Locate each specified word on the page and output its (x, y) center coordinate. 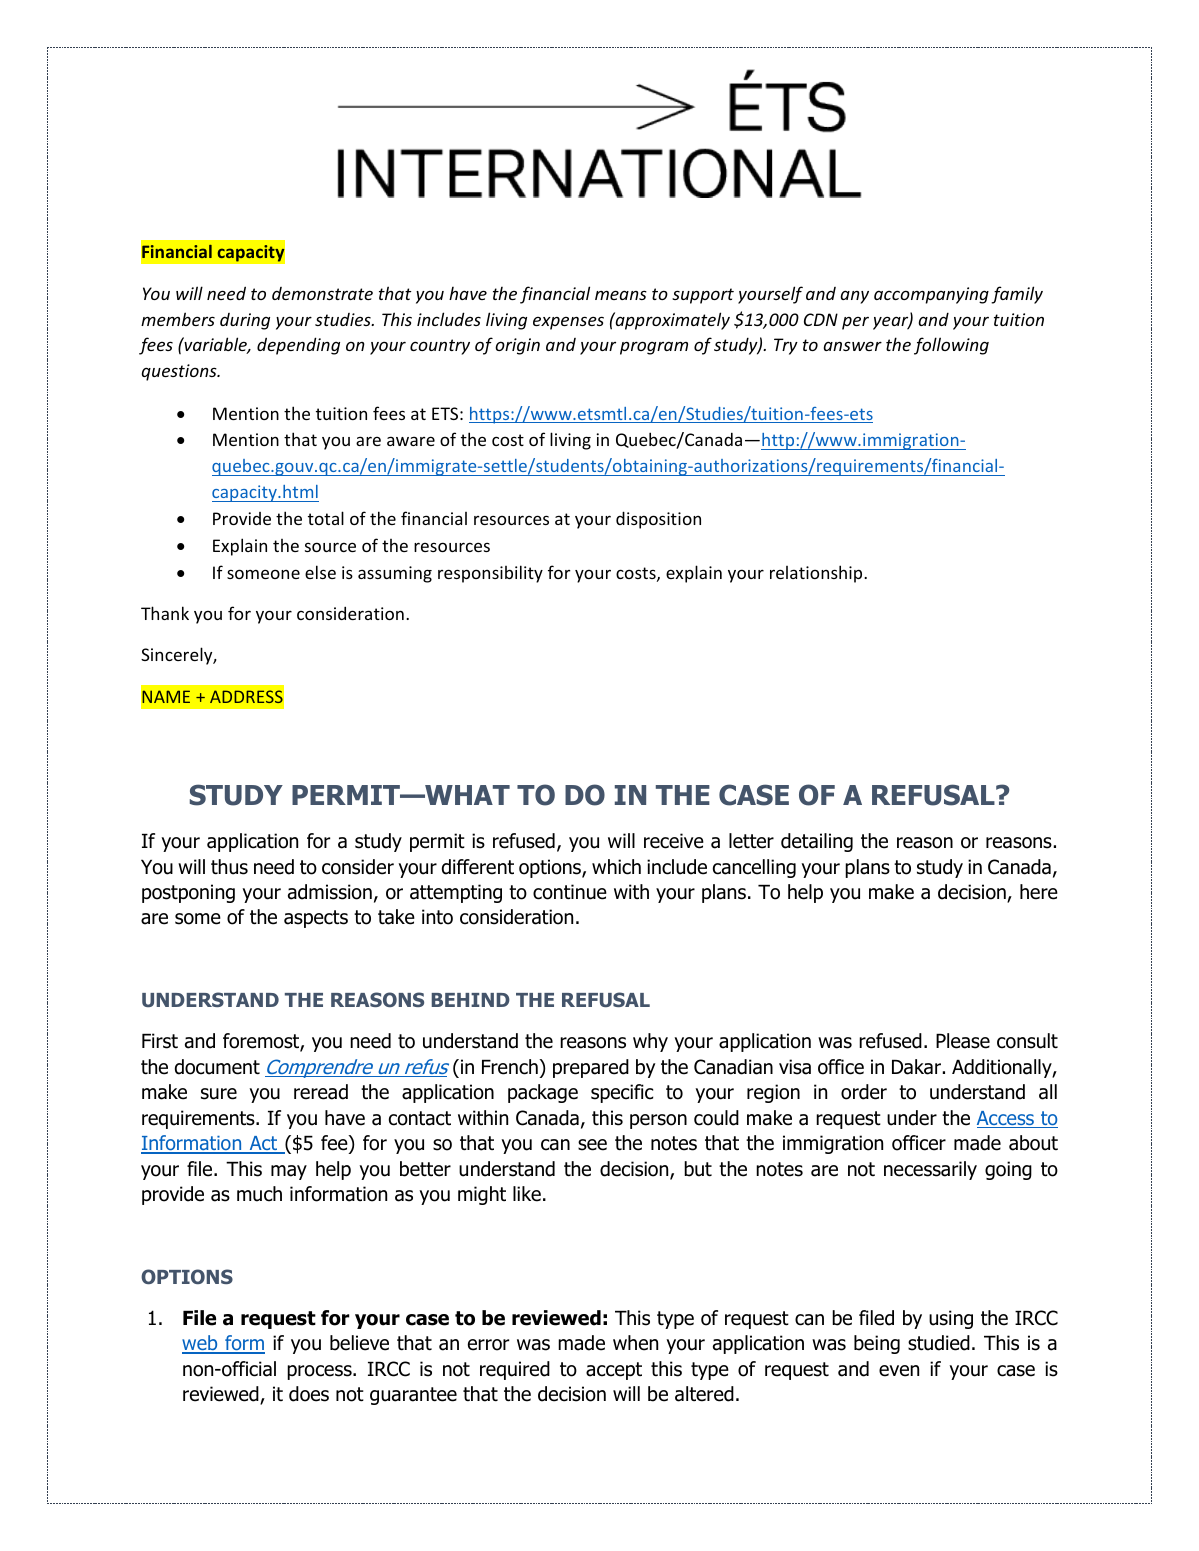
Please (963, 1041)
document (217, 1067)
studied (939, 1343)
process (320, 1372)
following (951, 346)
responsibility (490, 574)
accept (614, 1371)
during (245, 321)
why (650, 1042)
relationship (817, 574)
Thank (165, 613)
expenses (568, 323)
